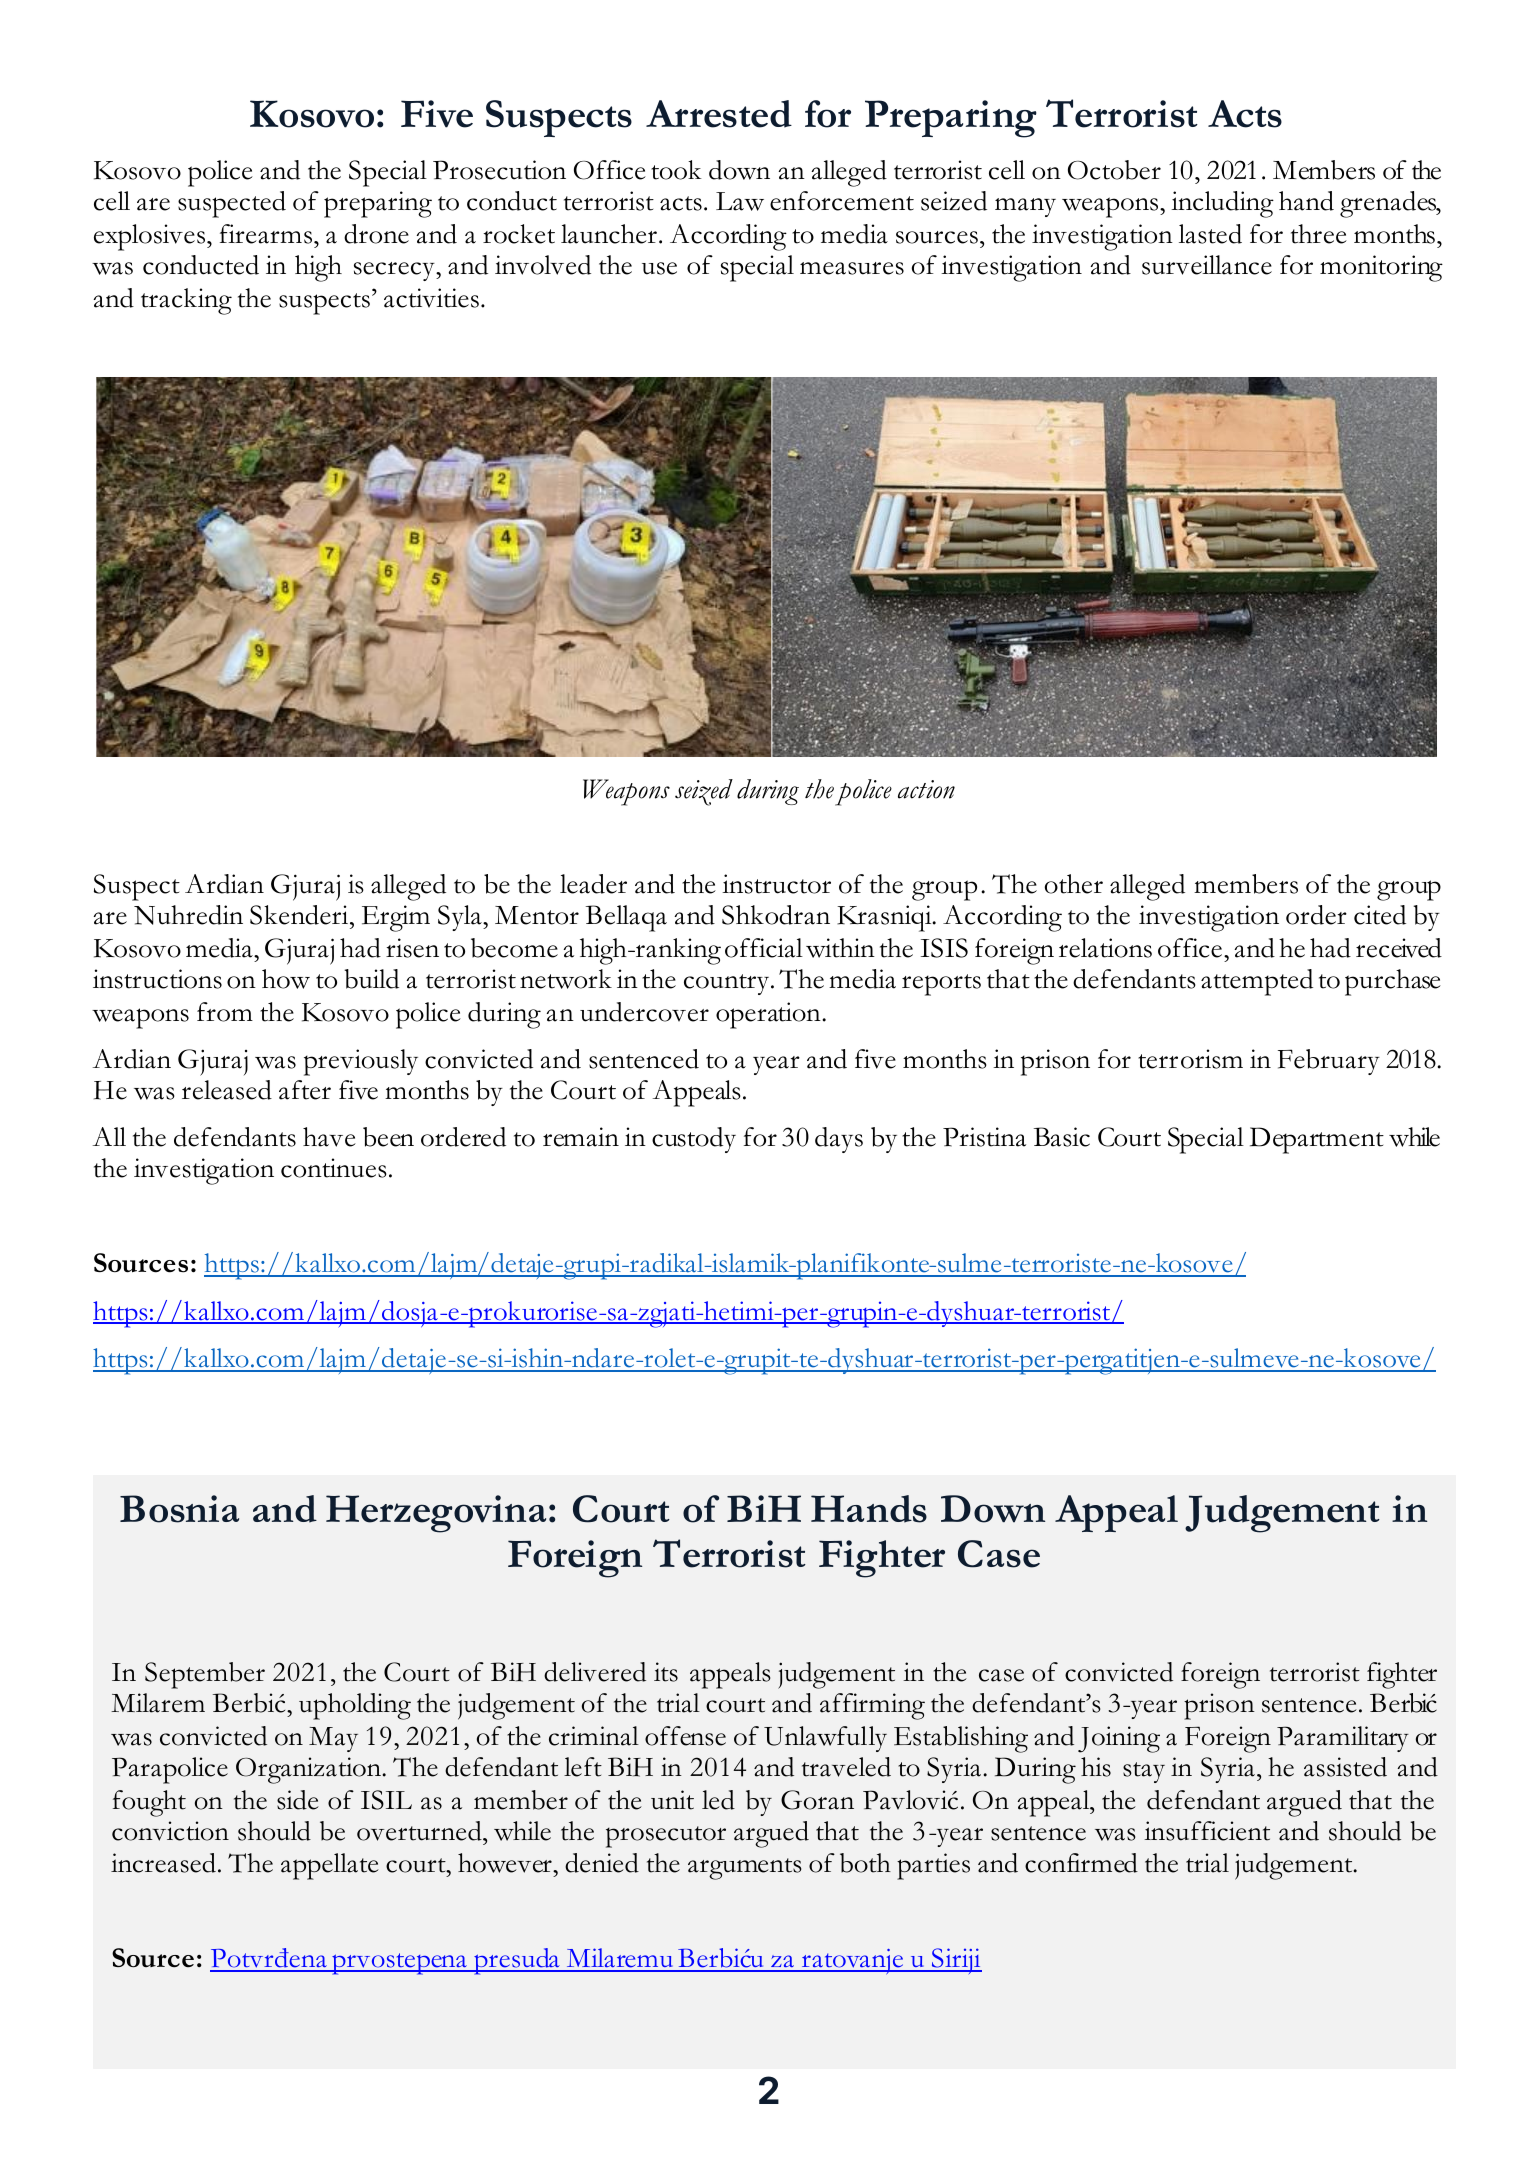 The width and height of the document is (1533, 2168). I want to click on firearms, so click(267, 234).
